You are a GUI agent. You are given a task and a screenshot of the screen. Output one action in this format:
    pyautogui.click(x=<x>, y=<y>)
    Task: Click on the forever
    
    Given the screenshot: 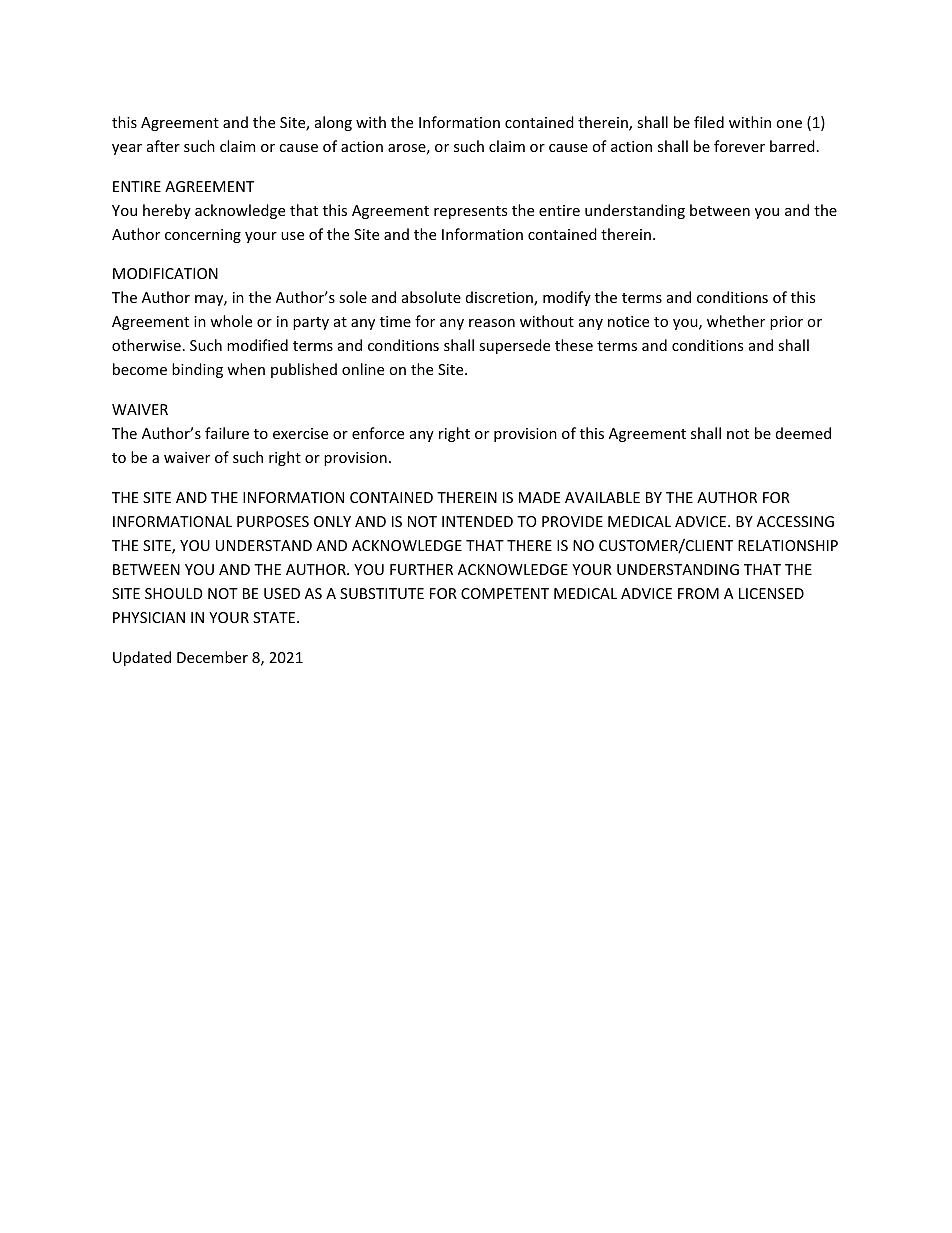 What is the action you would take?
    pyautogui.click(x=739, y=146)
